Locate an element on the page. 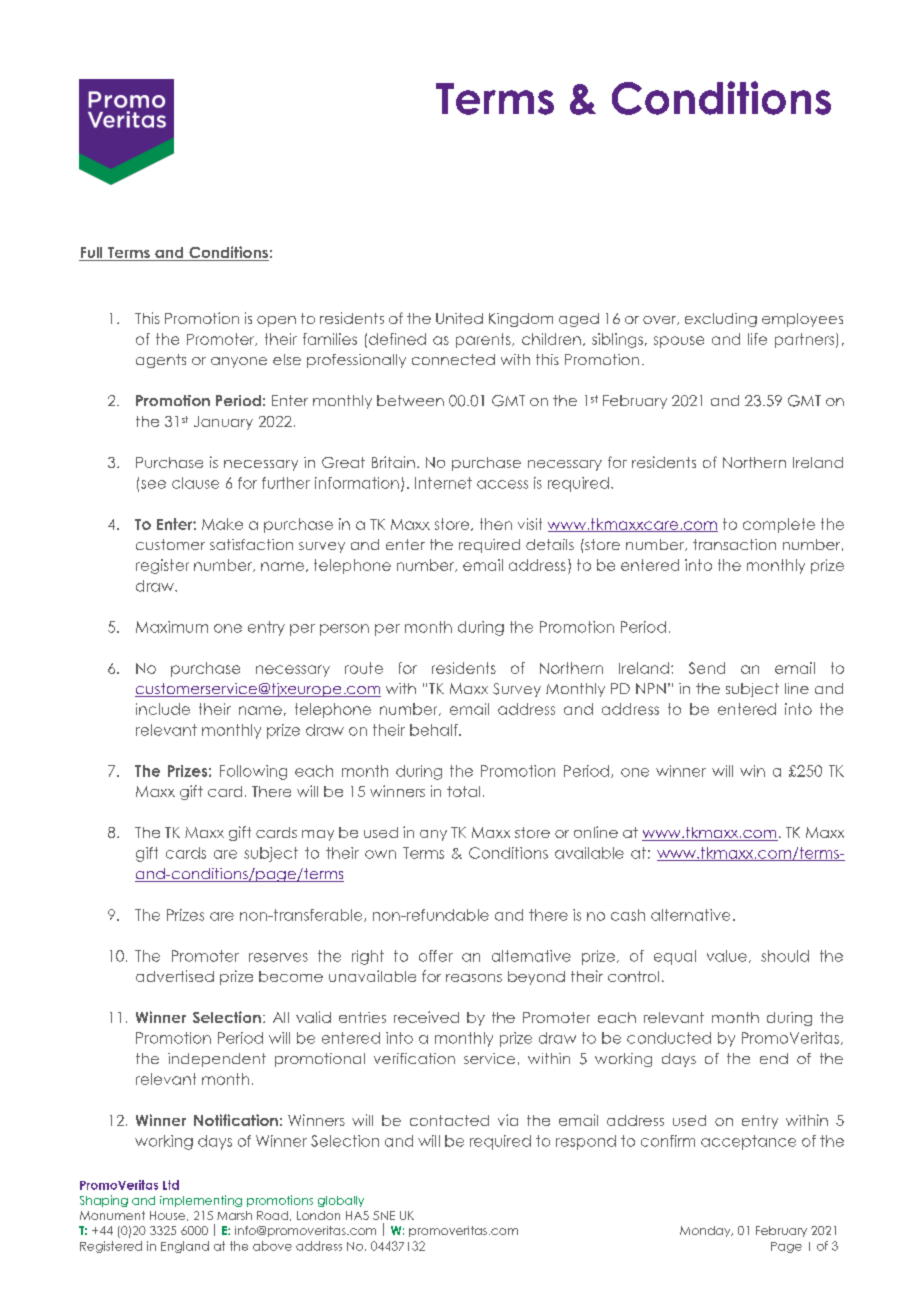 The height and width of the document is (1308, 924). United is located at coordinates (459, 318).
